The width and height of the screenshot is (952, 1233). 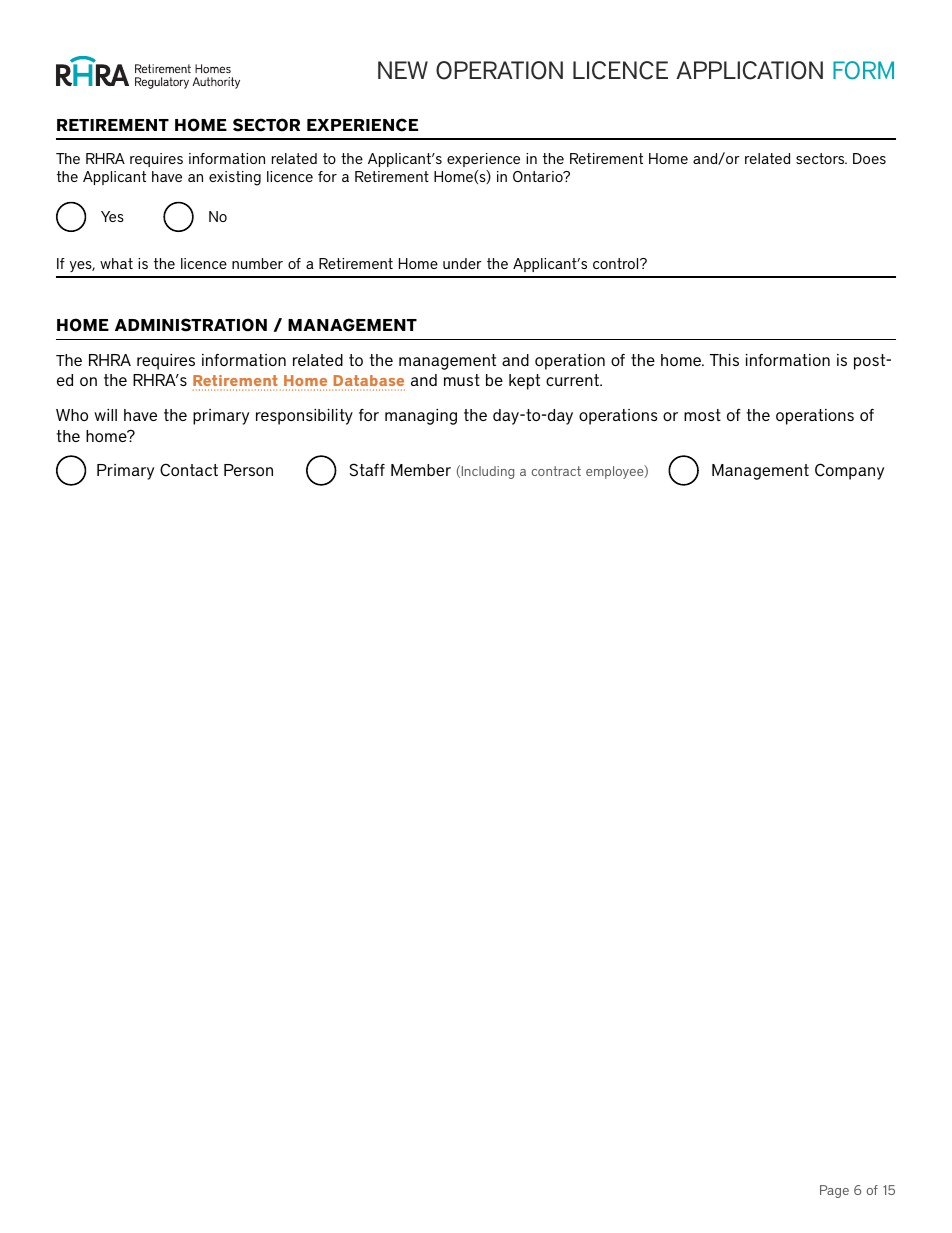 What do you see at coordinates (462, 263) in the screenshot?
I see `under` at bounding box center [462, 263].
